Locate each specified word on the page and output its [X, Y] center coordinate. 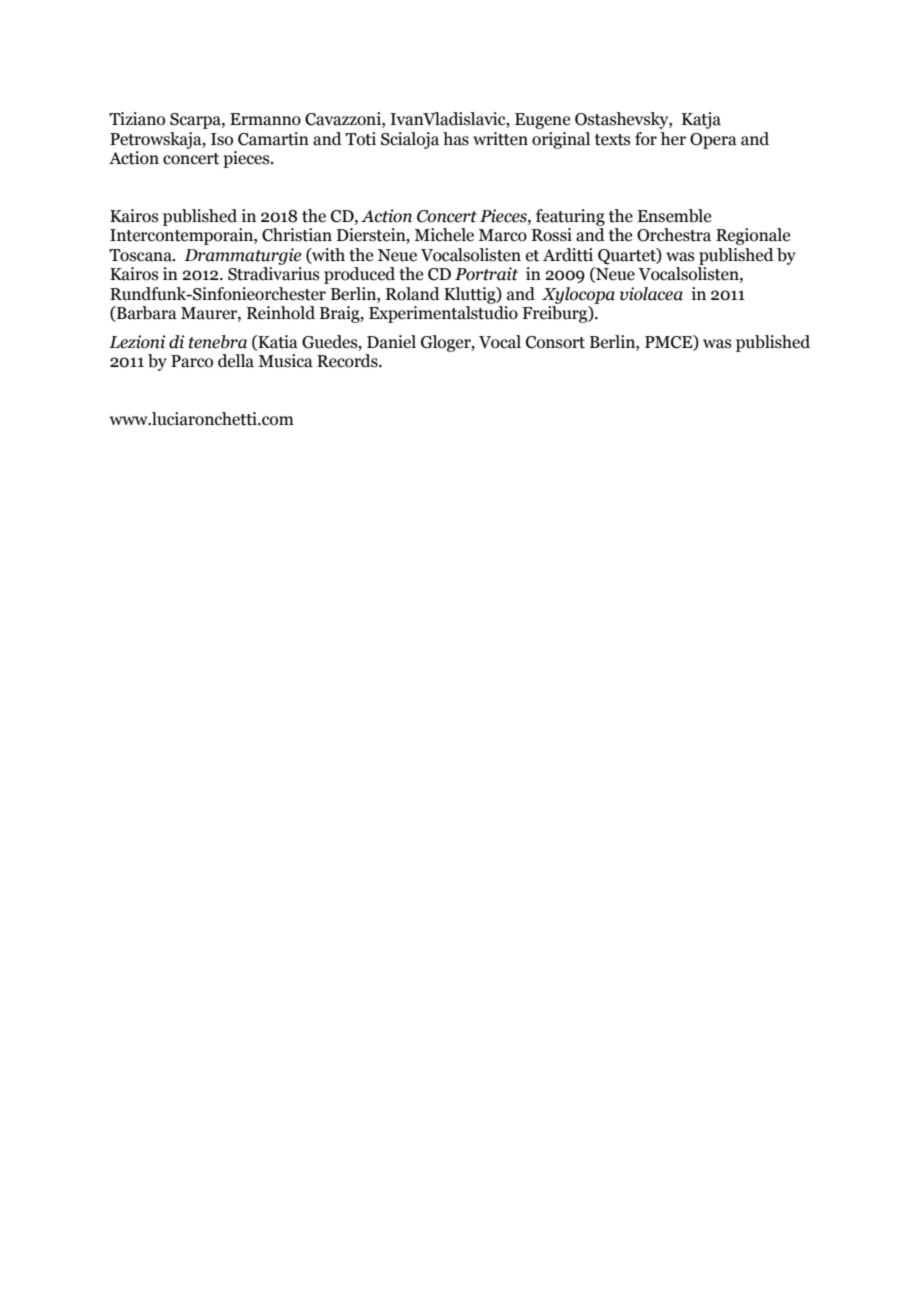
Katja [701, 120]
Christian [297, 235]
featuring [570, 217]
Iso [222, 139]
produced [359, 275]
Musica [285, 361]
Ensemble [674, 216]
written [500, 139]
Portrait [486, 274]
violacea [651, 294]
